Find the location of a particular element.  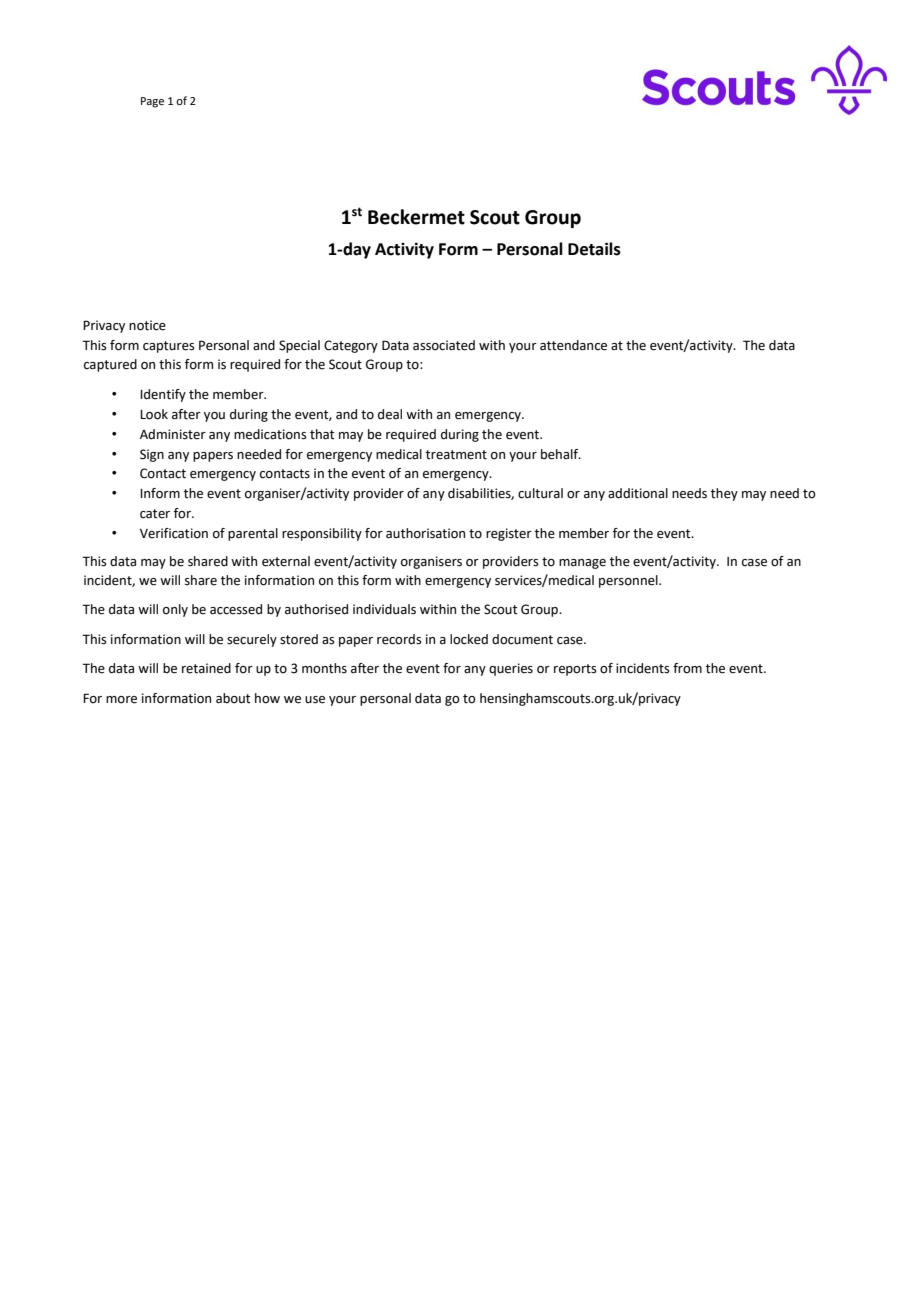

retained is located at coordinates (206, 668).
